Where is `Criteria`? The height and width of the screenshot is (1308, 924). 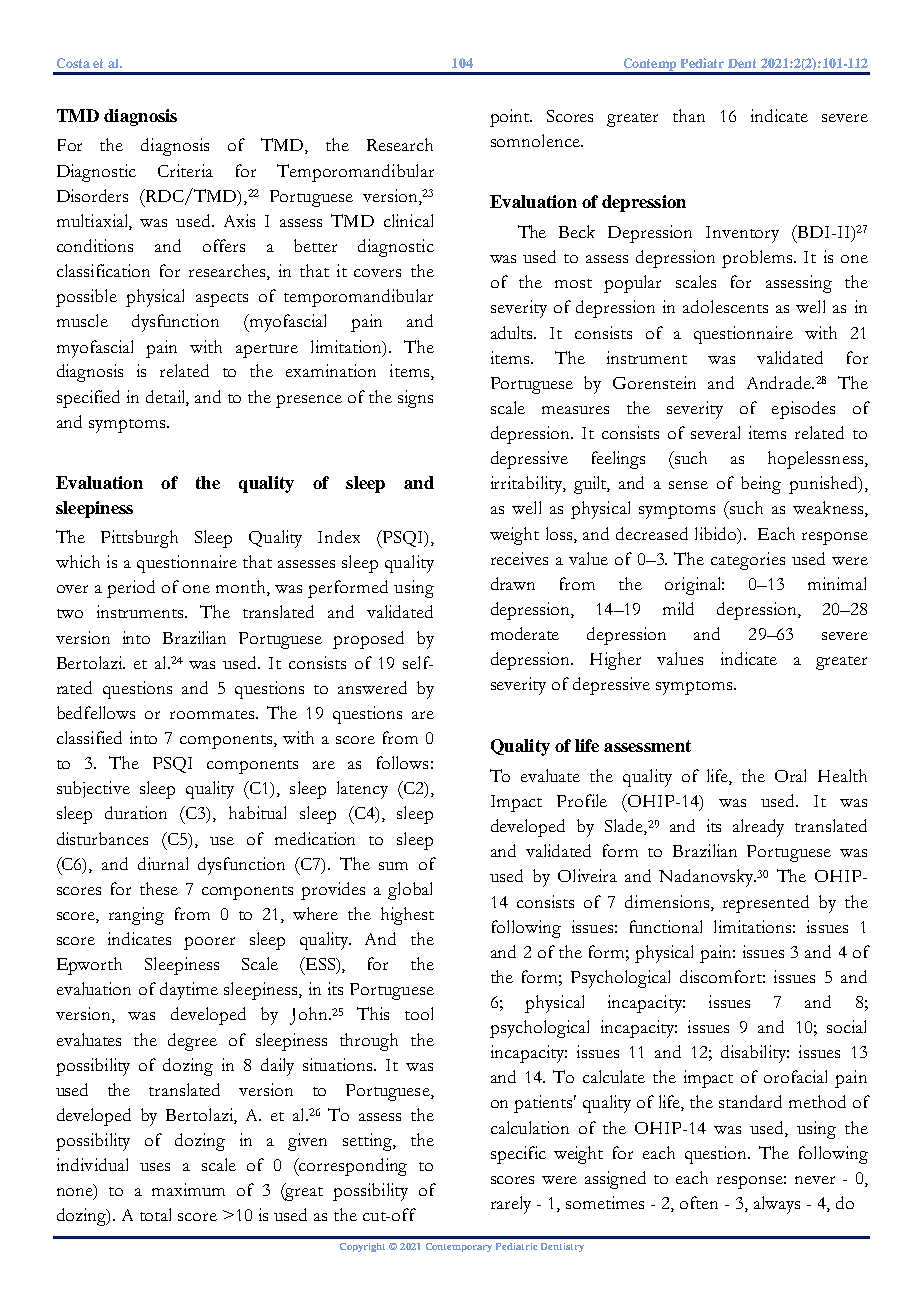
Criteria is located at coordinates (185, 170).
